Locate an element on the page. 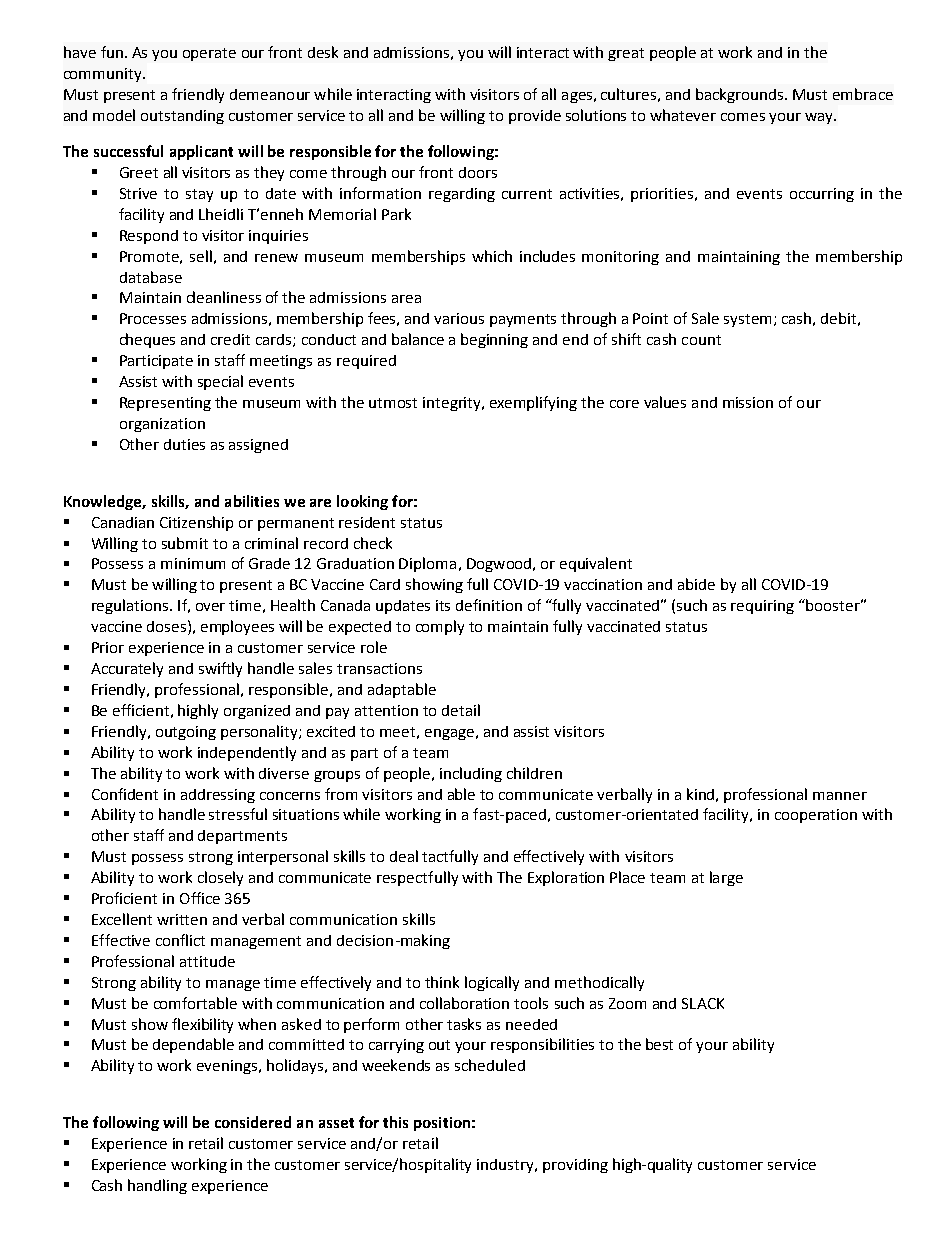 The image size is (952, 1233). duties is located at coordinates (184, 444).
